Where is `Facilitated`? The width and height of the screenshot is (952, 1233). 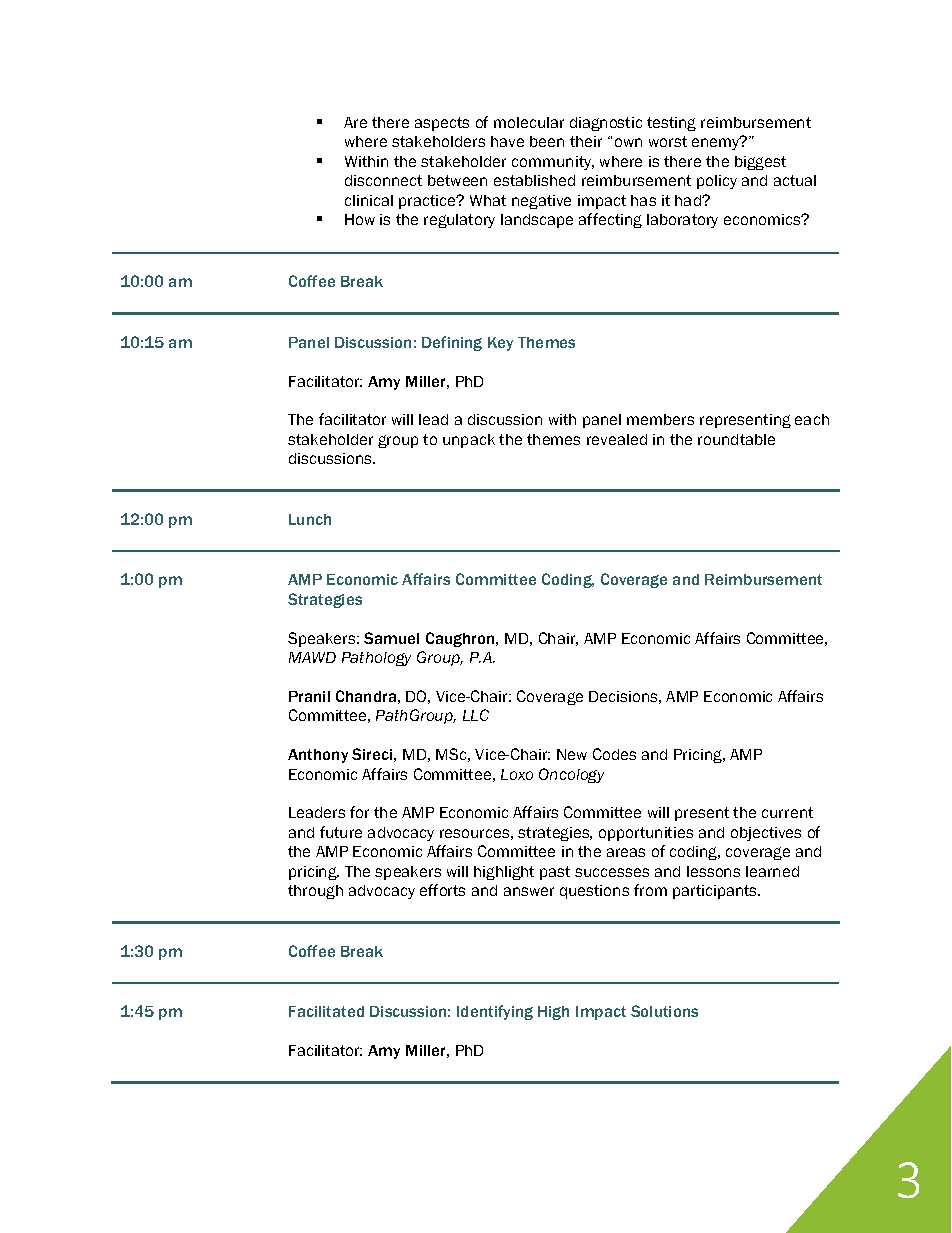
Facilitated is located at coordinates (326, 1011).
